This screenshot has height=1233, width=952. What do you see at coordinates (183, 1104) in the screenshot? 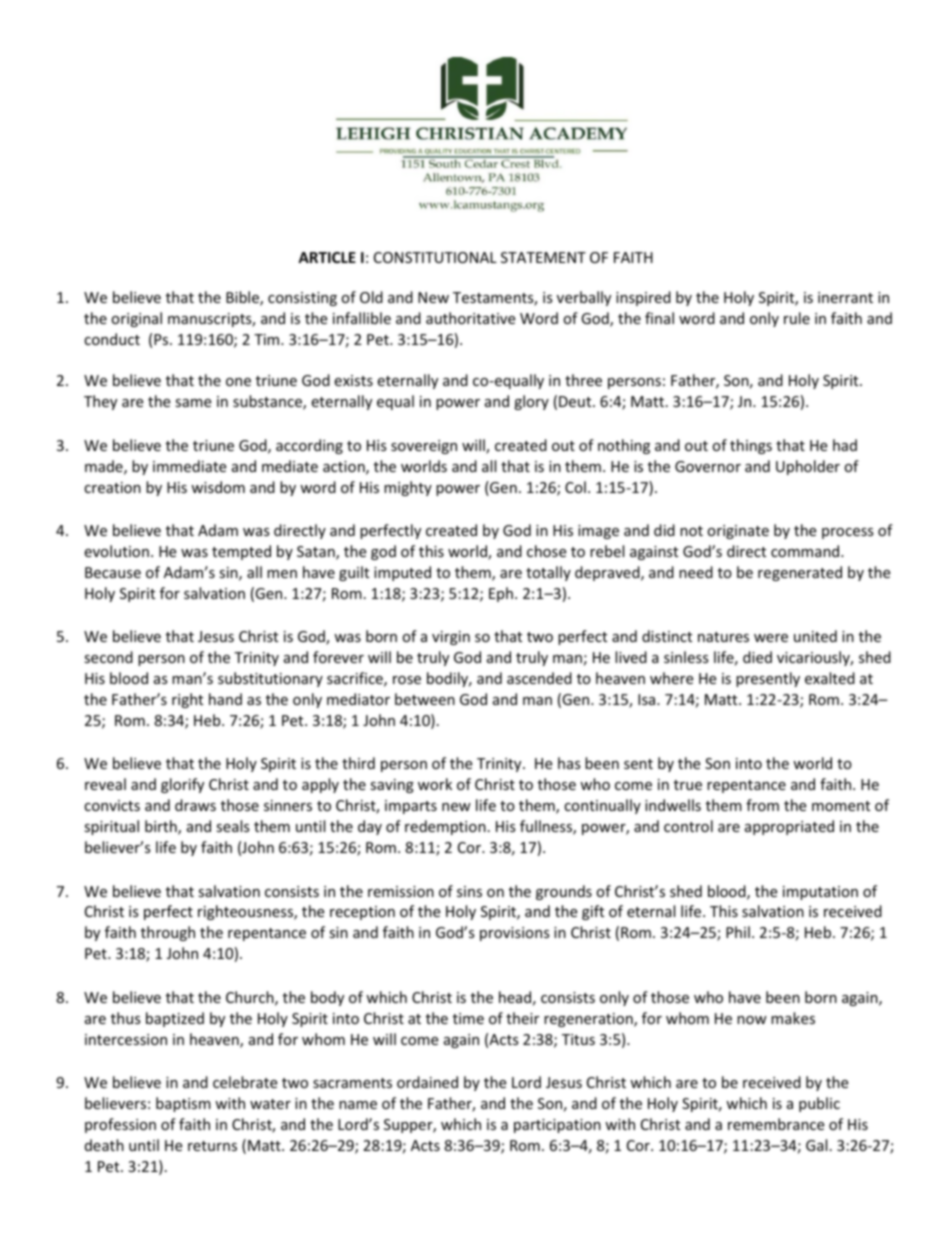
I see `baptism` at bounding box center [183, 1104].
